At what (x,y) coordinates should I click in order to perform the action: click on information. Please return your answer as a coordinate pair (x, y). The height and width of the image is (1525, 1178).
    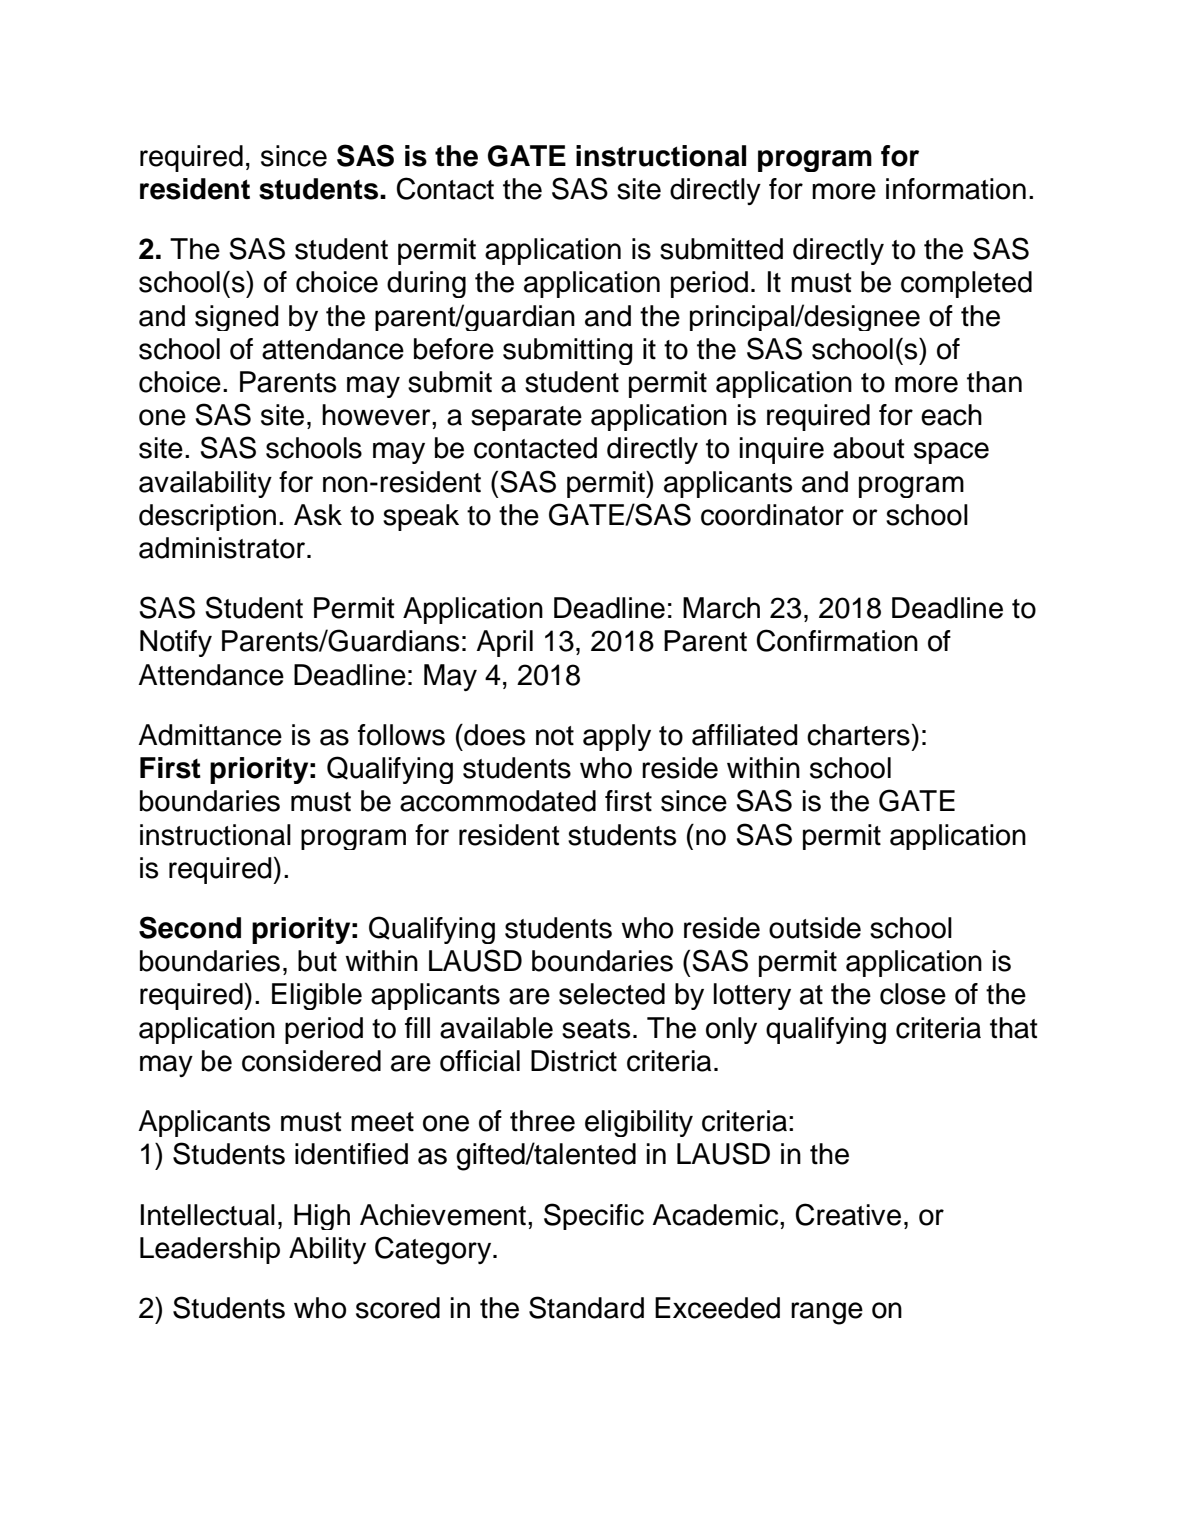
    Looking at the image, I should click on (956, 189).
